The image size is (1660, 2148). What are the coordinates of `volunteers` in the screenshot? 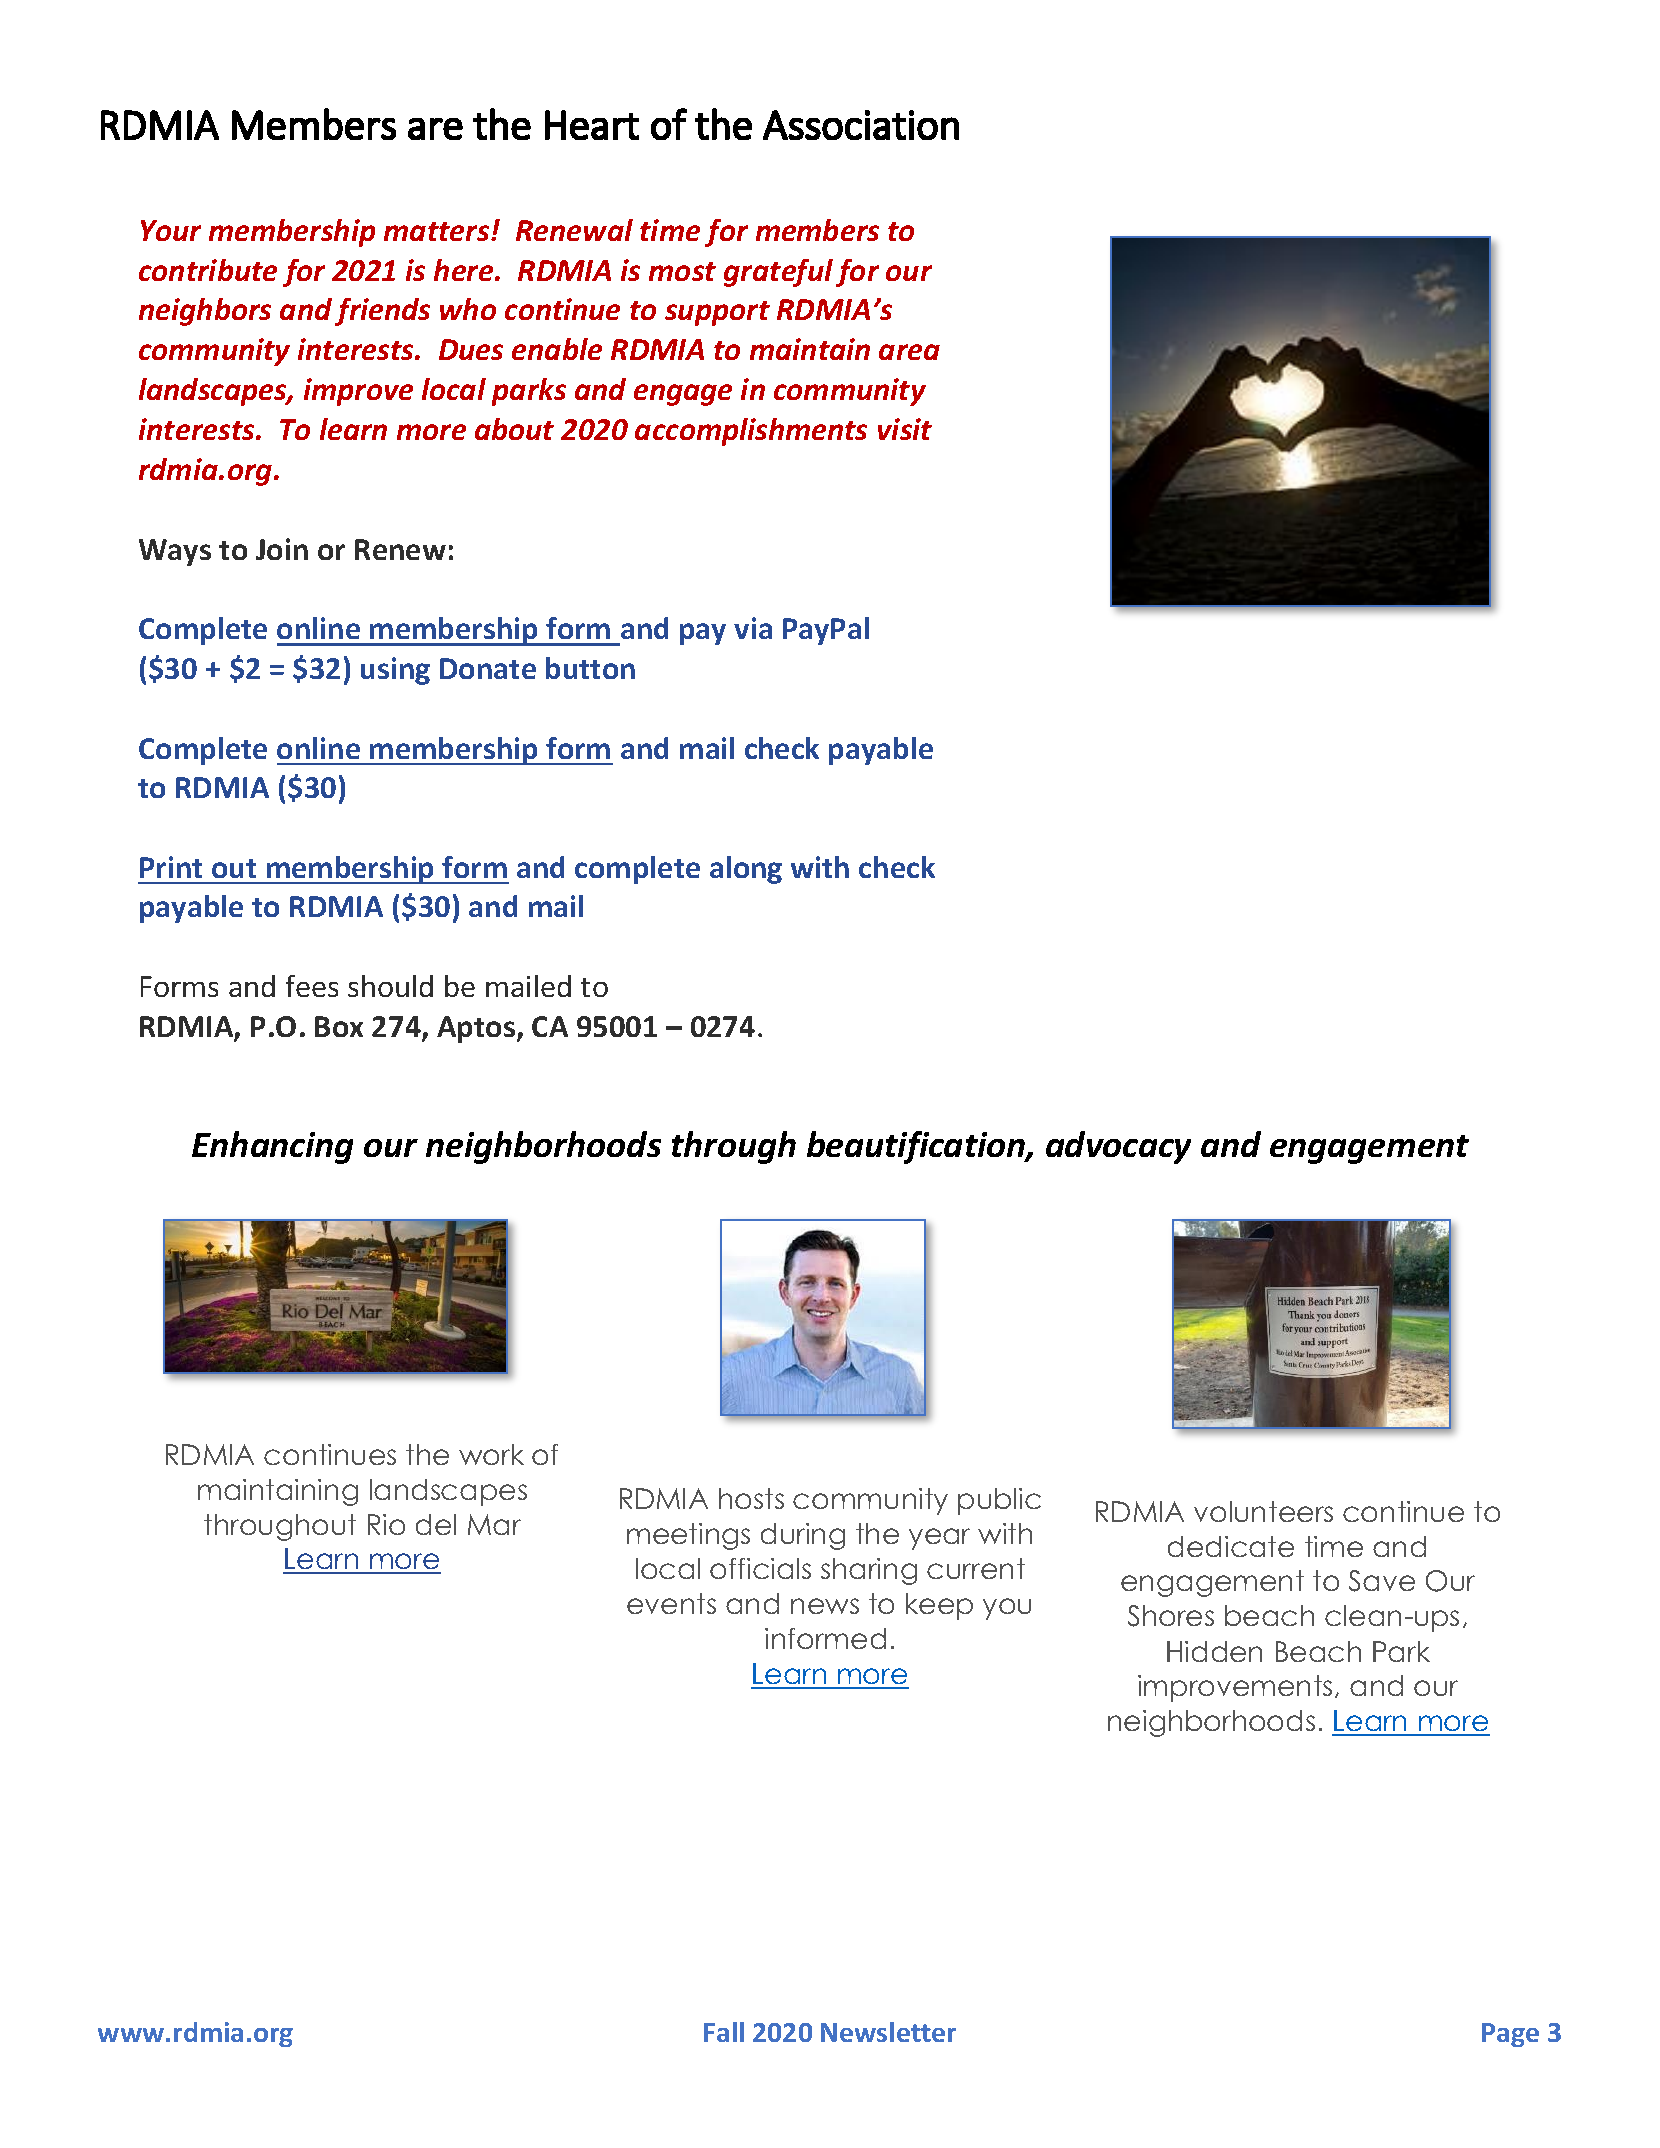 It's located at (1263, 1511).
